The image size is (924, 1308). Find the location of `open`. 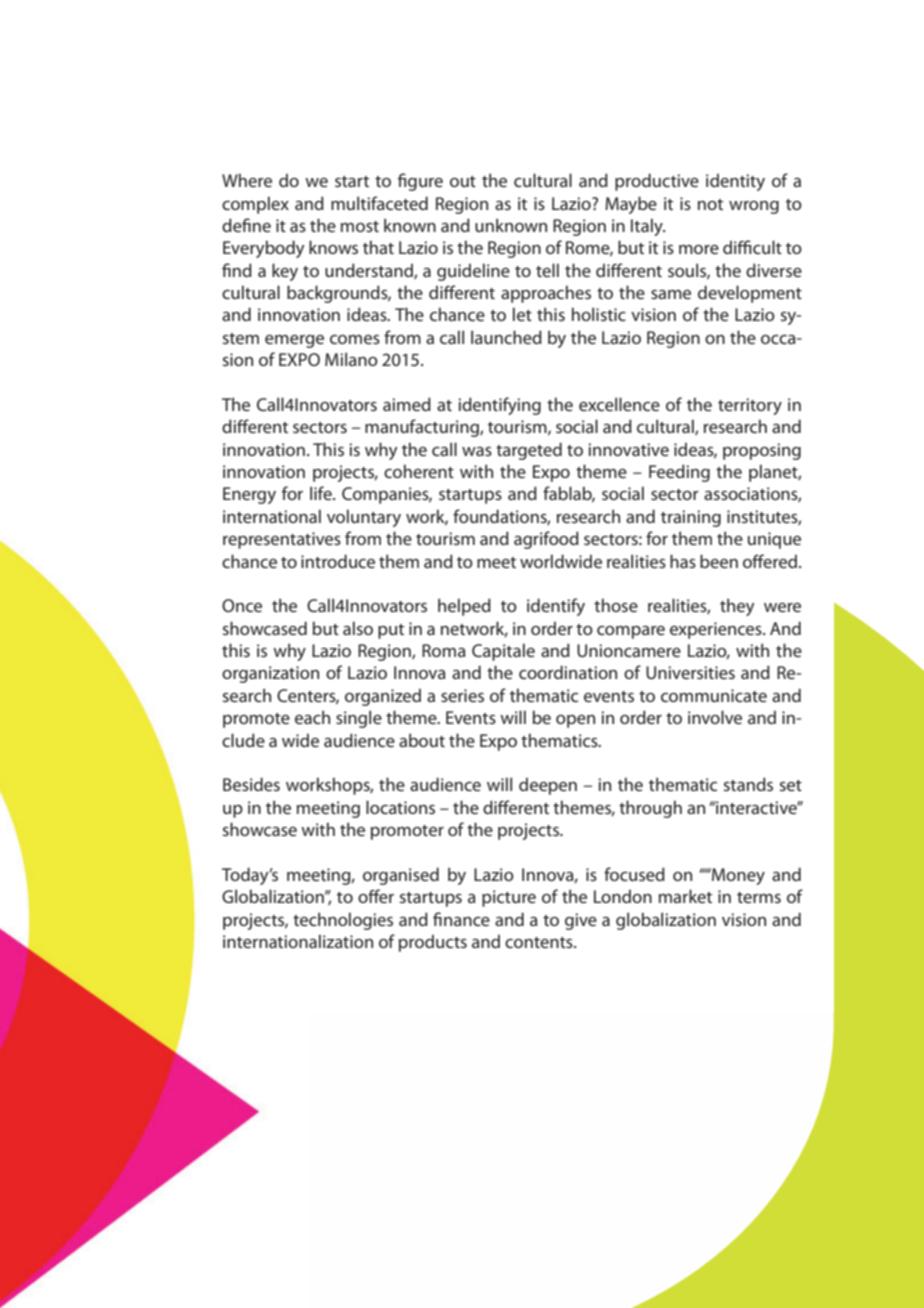

open is located at coordinates (575, 721).
